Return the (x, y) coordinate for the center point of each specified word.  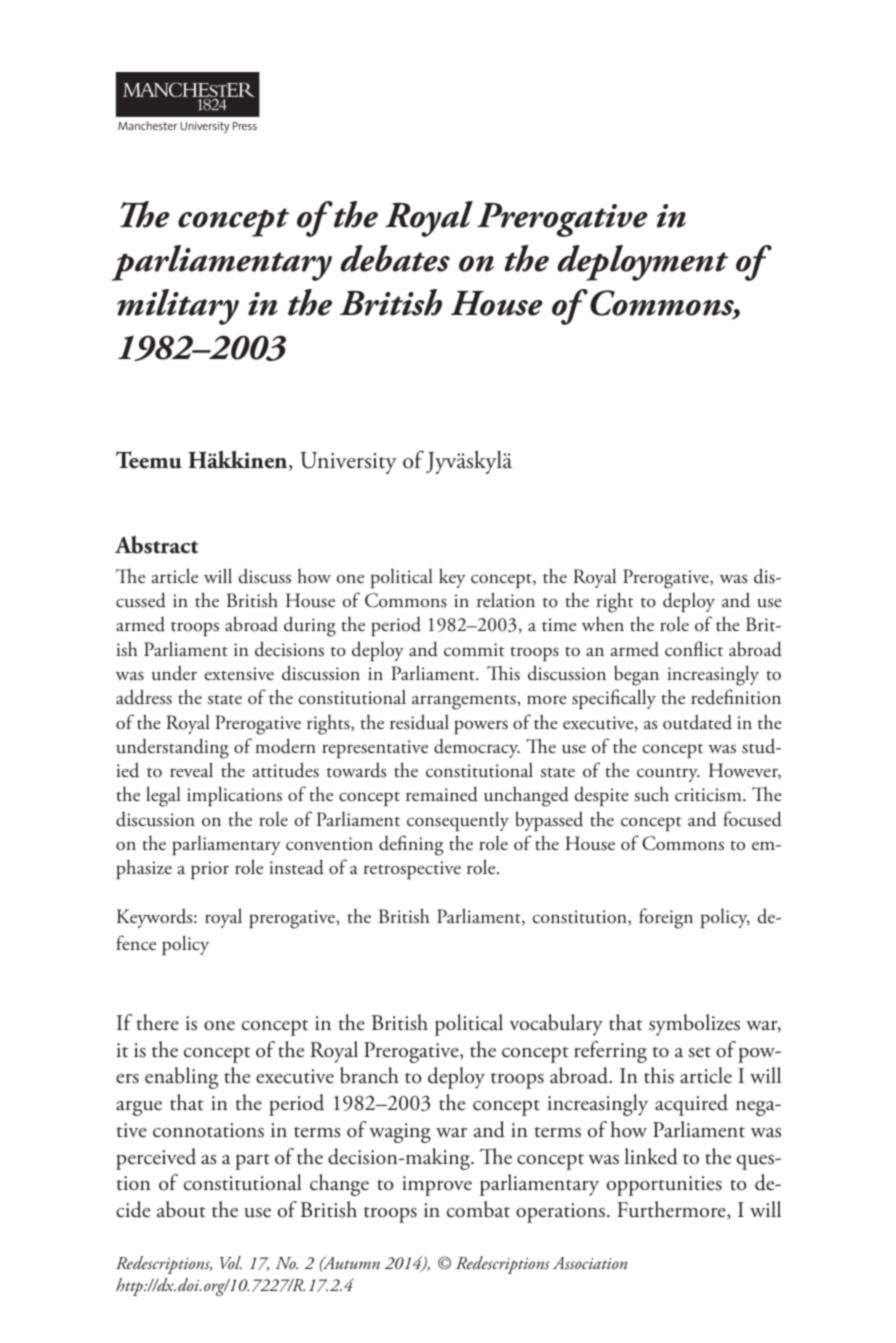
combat (478, 1209)
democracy (477, 748)
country (668, 775)
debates (395, 258)
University (348, 463)
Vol (231, 1262)
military (178, 307)
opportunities (664, 1186)
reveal (191, 769)
